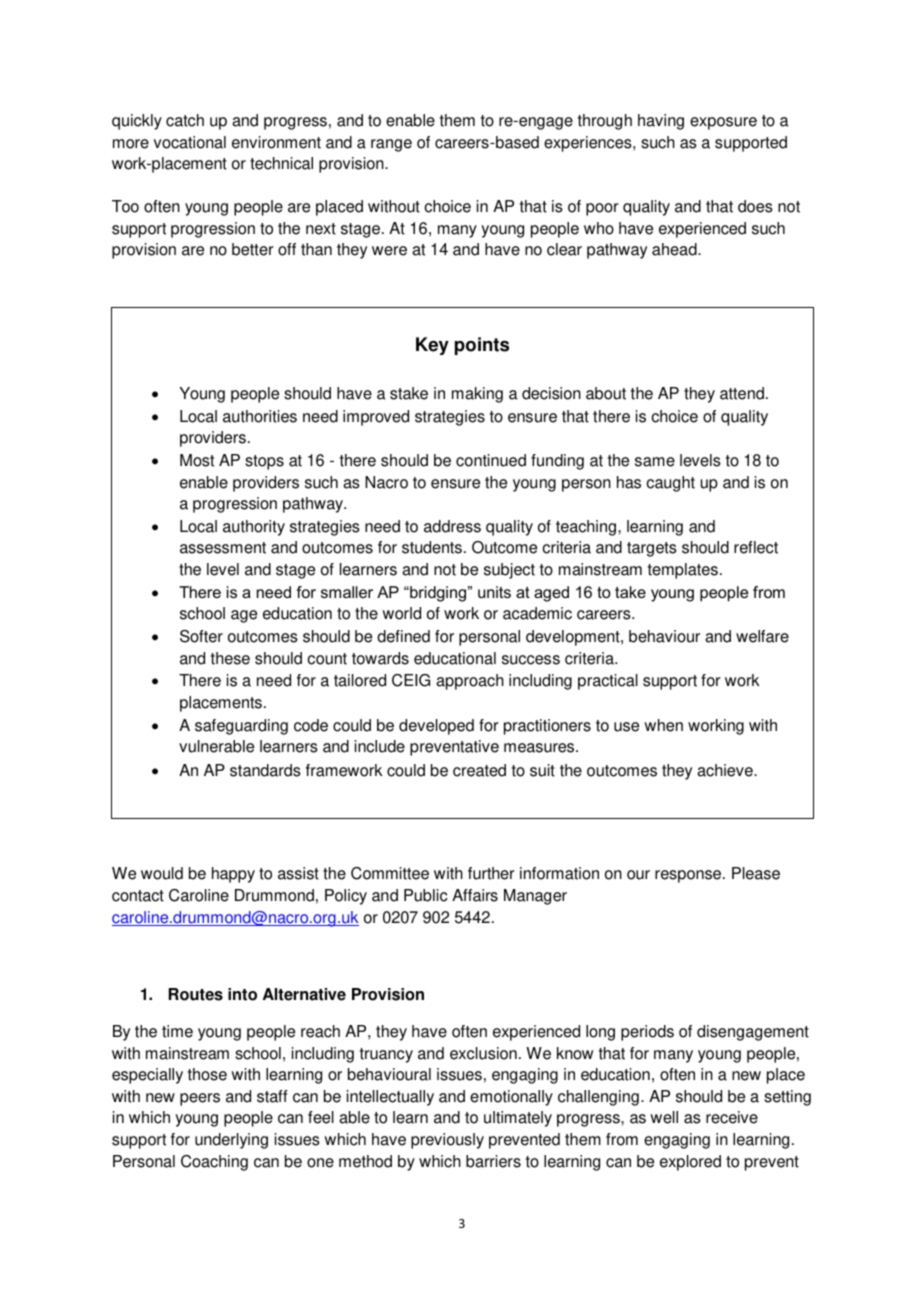  I want to click on response, so click(689, 876).
